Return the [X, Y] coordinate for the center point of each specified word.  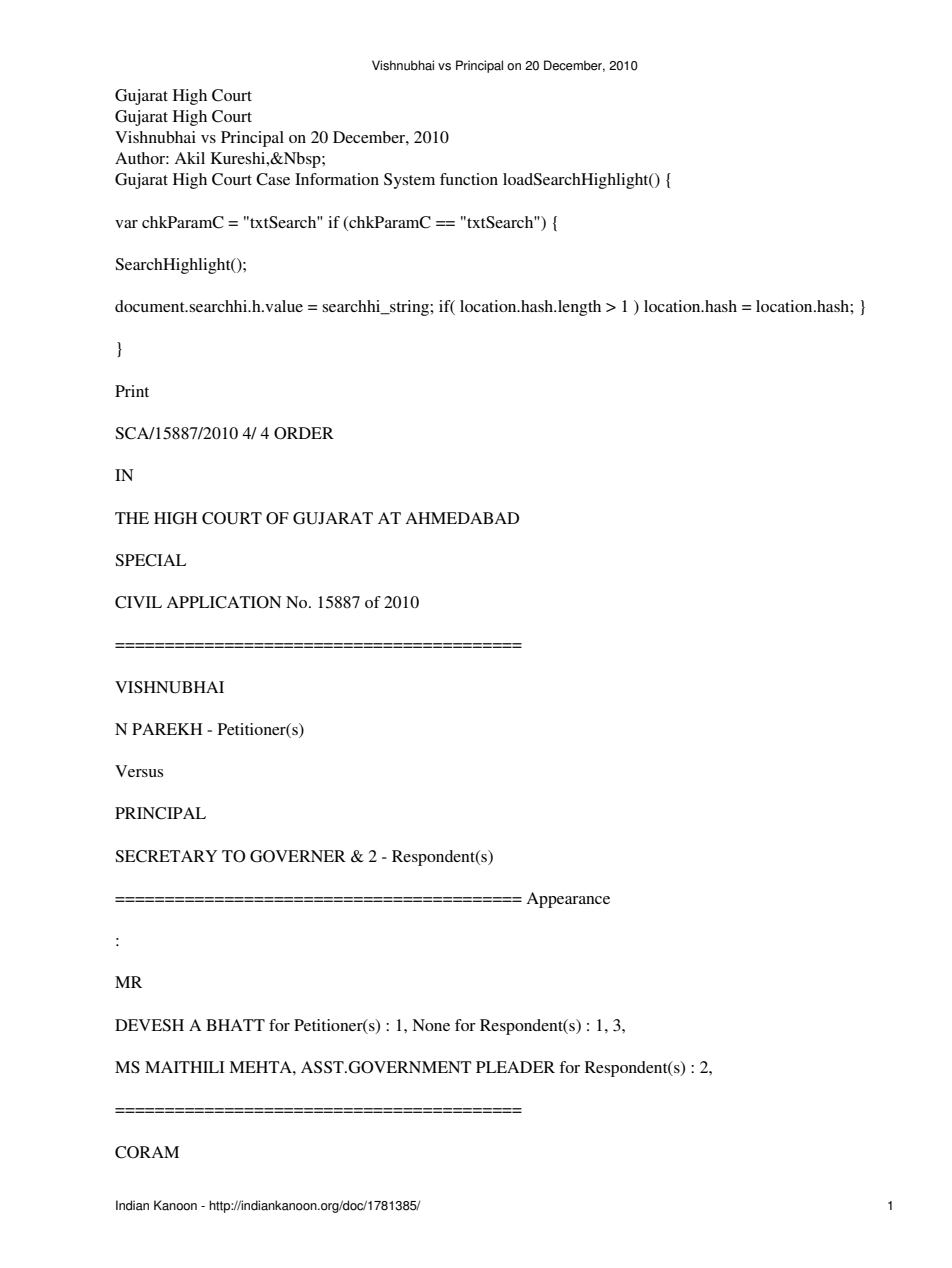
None [431, 1025]
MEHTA [261, 1067]
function [469, 179]
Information [337, 179]
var [126, 224]
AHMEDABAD [462, 518]
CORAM [147, 1152]
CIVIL [138, 602]
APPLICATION [224, 602]
